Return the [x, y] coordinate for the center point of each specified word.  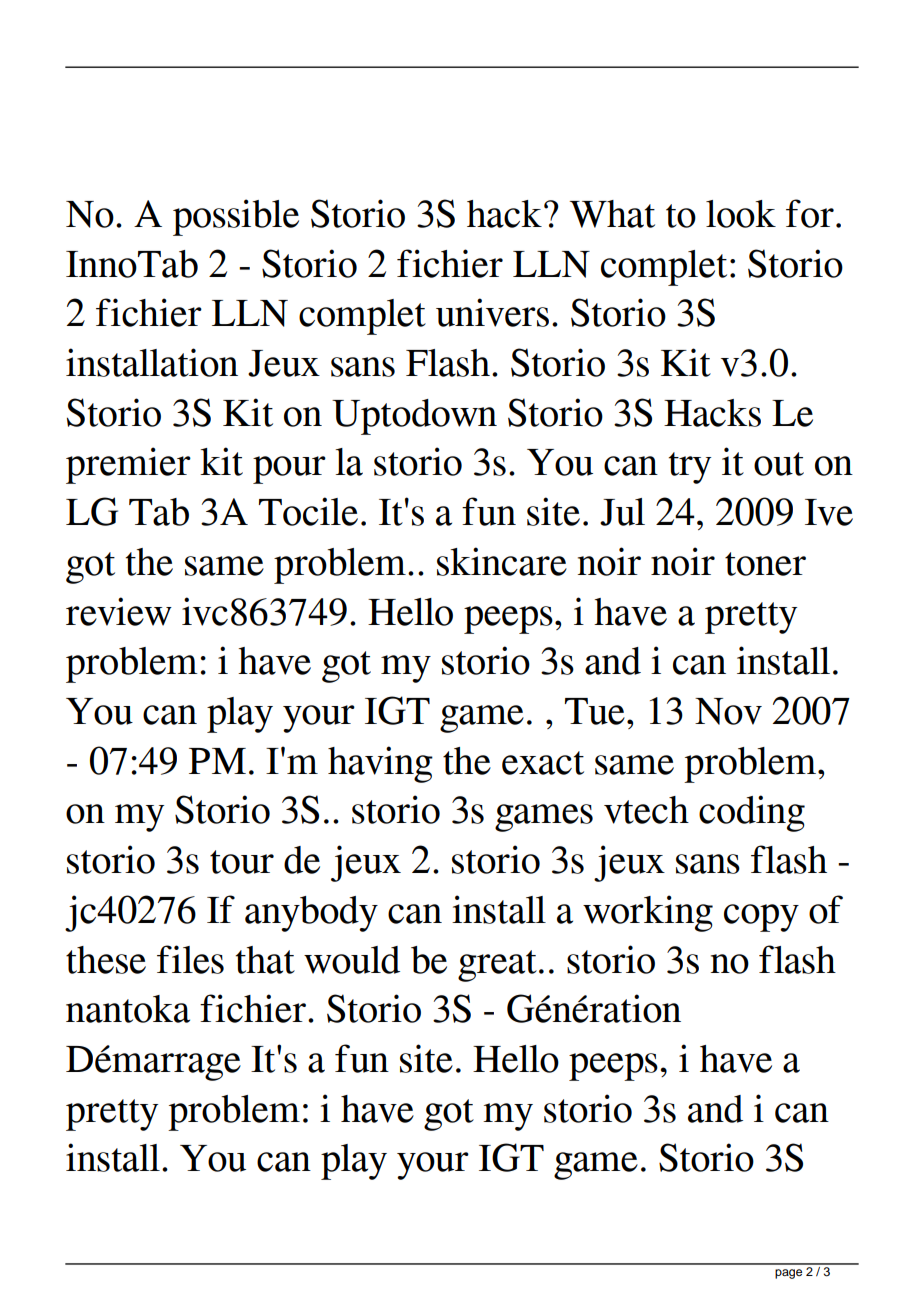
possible [236, 217]
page [788, 1274]
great [497, 966]
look [741, 214]
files [190, 959]
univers [492, 312]
